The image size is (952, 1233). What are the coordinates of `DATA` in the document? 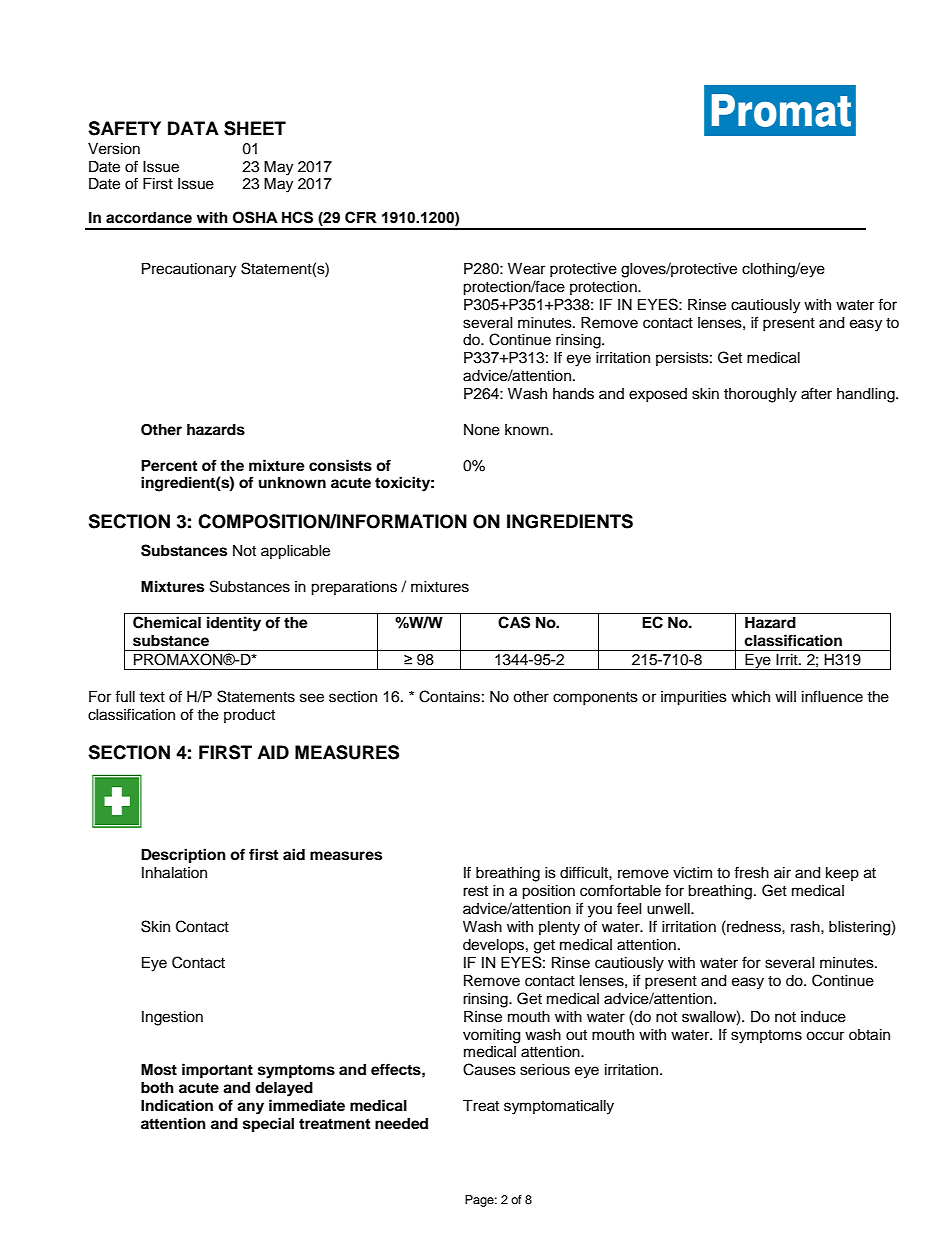 It's located at (193, 128).
